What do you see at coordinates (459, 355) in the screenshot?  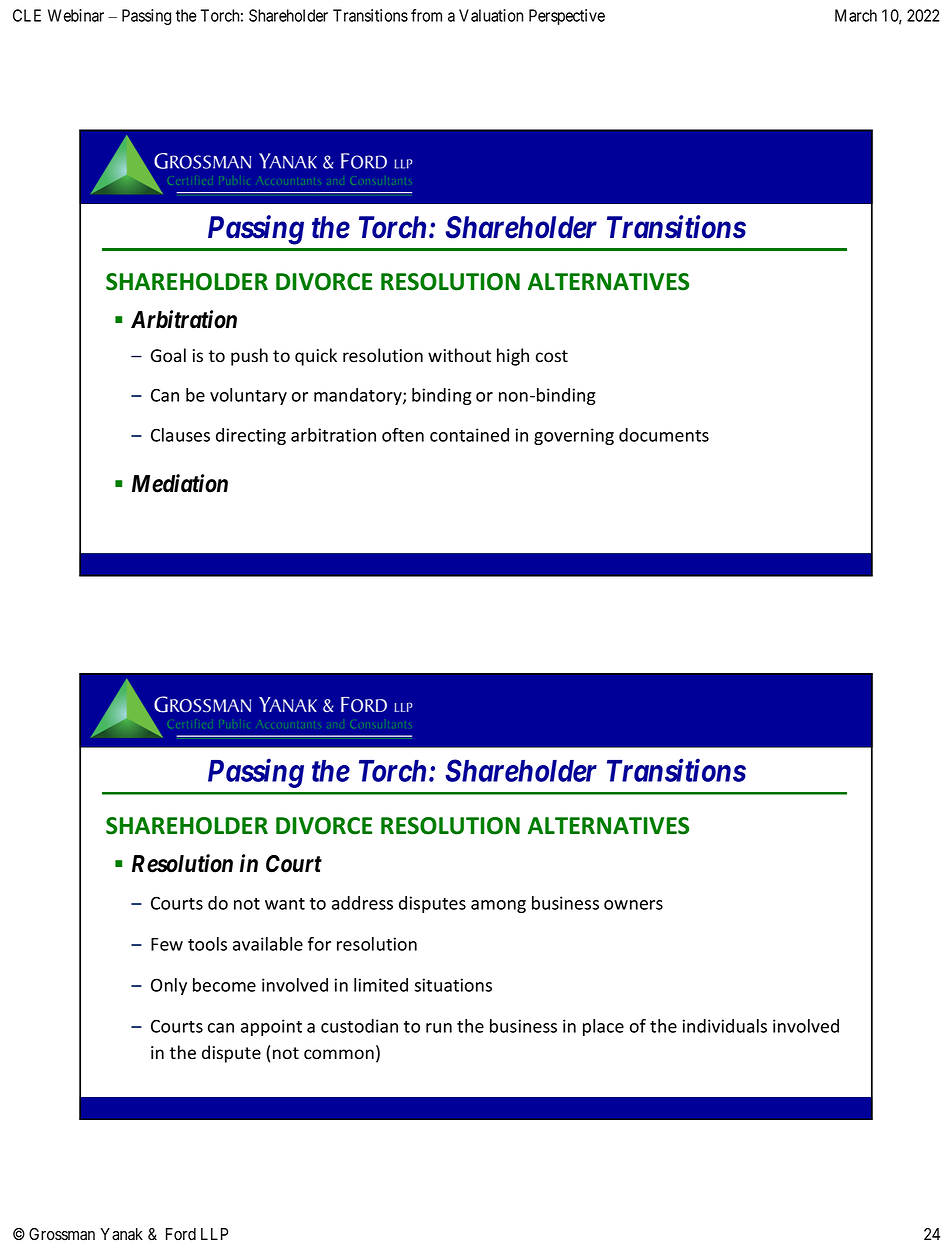 I see `without` at bounding box center [459, 355].
